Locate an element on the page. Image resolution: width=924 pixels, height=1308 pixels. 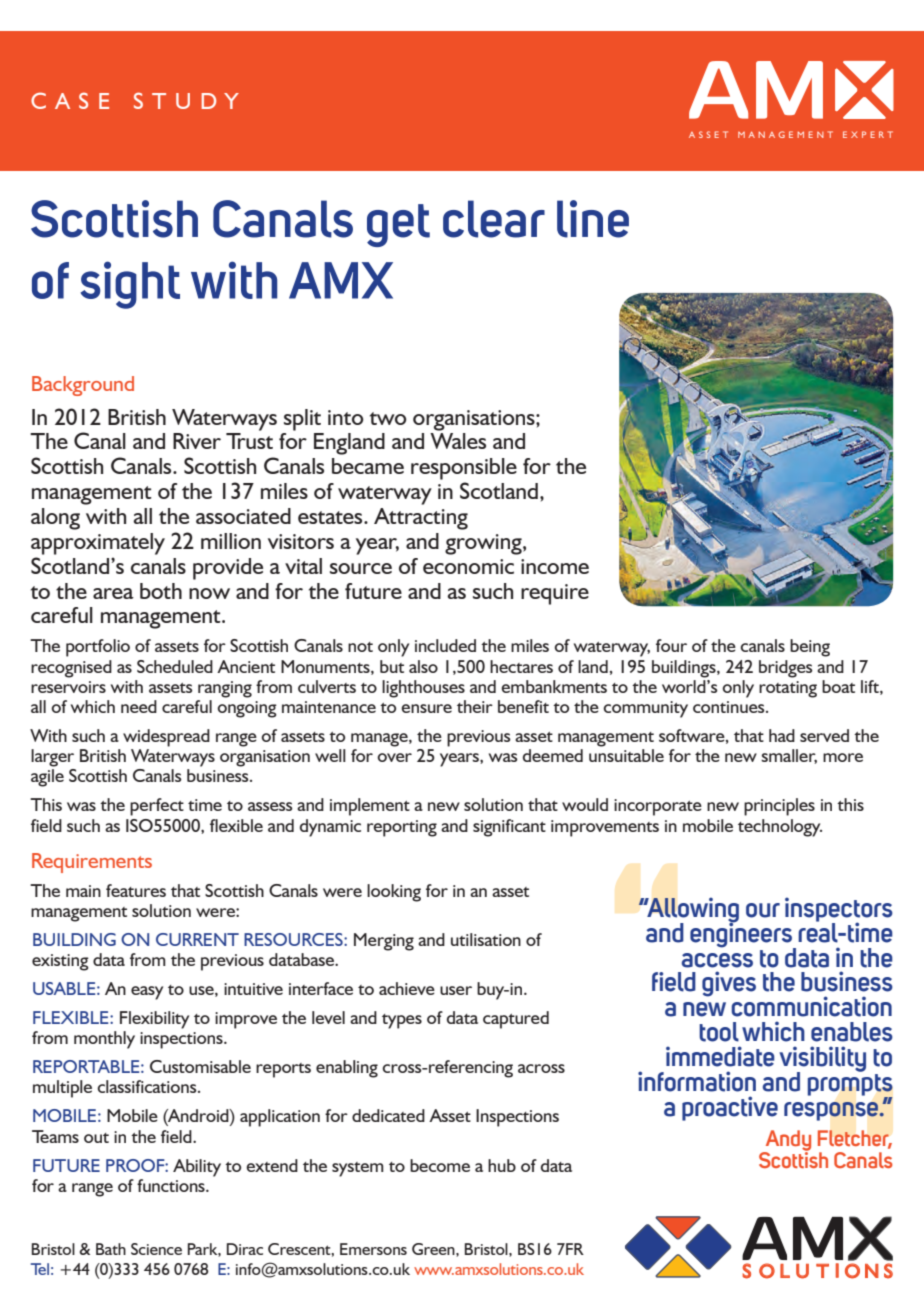
bridges is located at coordinates (786, 669).
